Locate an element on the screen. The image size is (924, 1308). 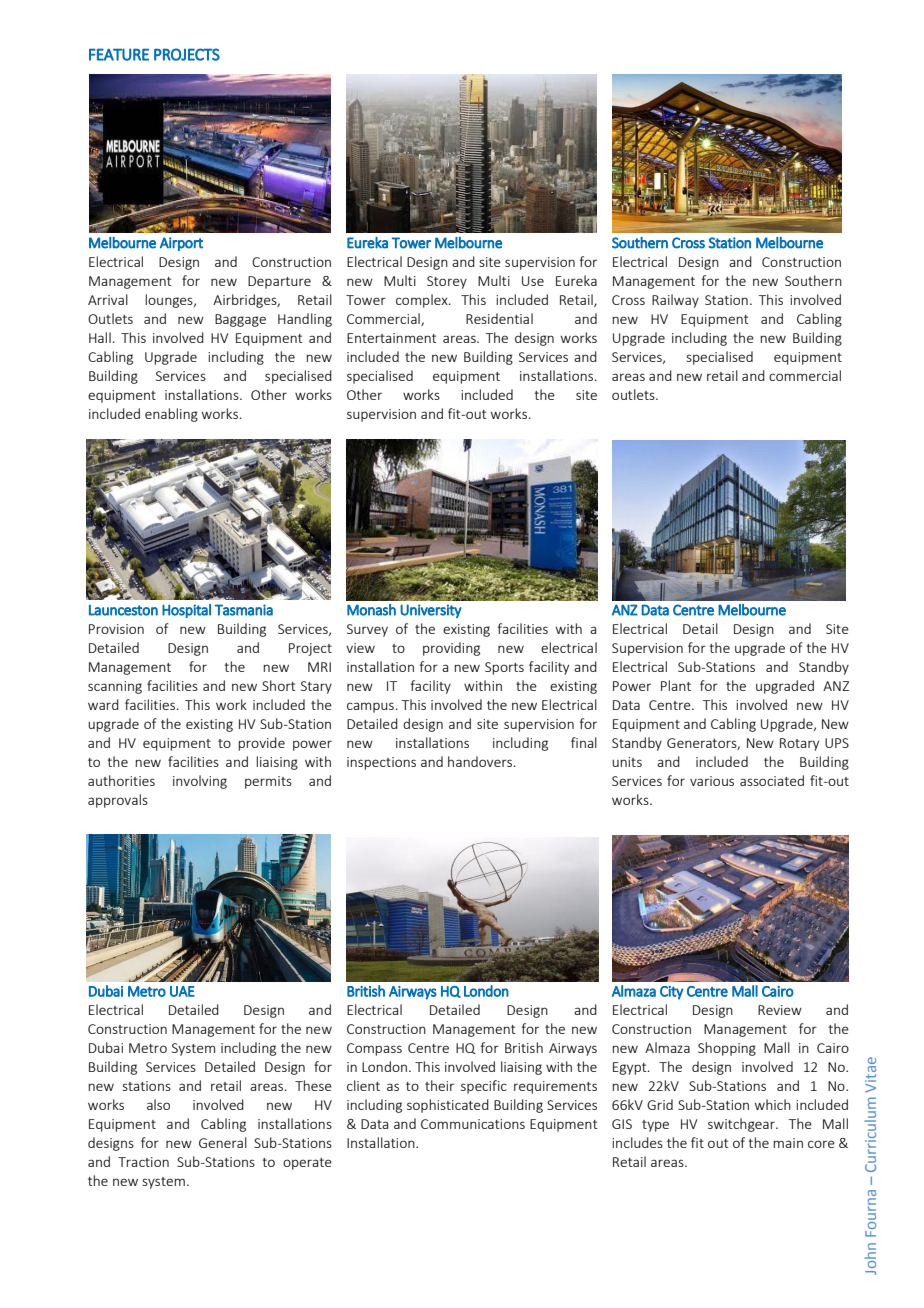
approvals is located at coordinates (118, 801).
